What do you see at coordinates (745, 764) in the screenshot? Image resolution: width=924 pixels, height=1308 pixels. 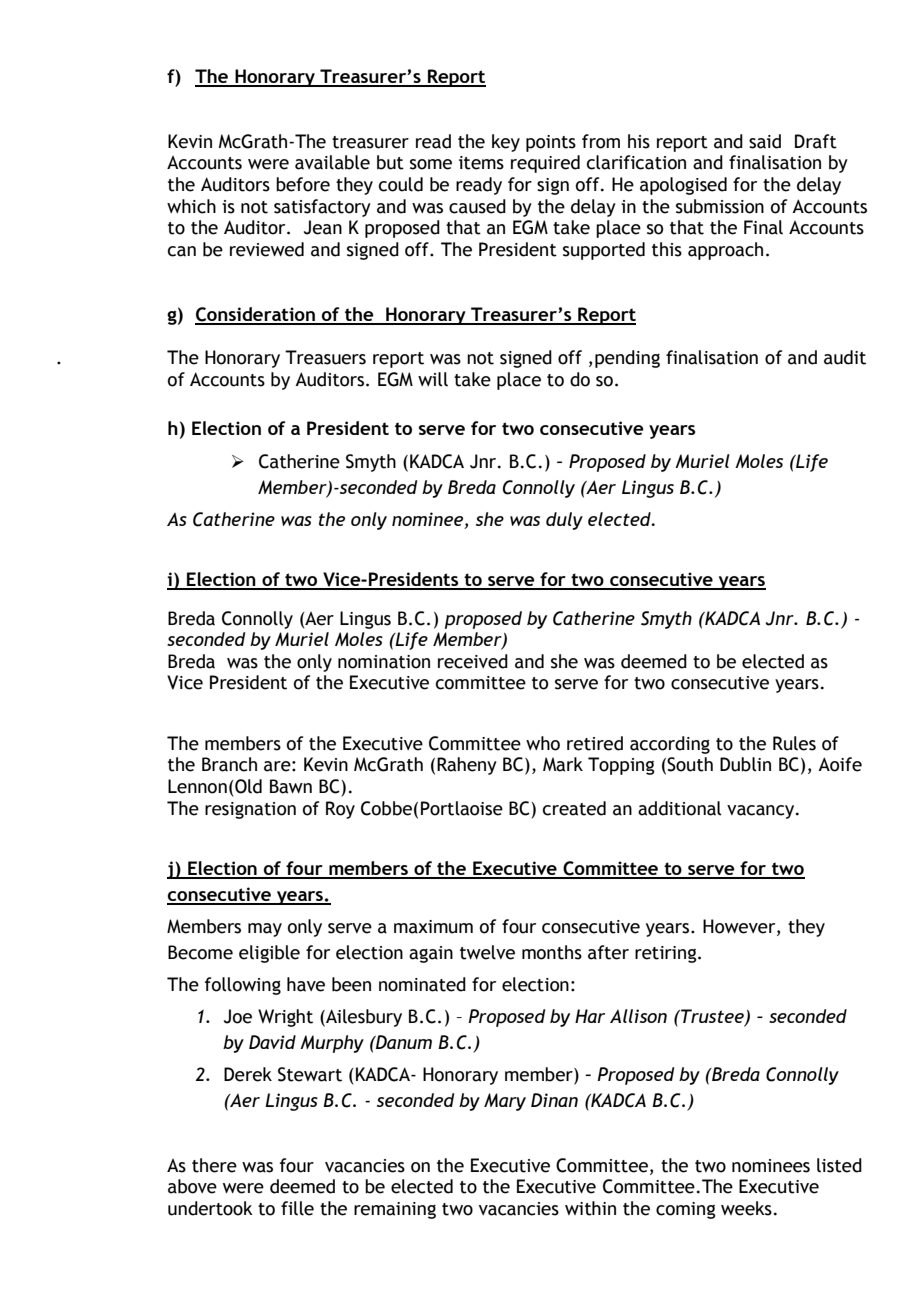 I see `Dublin` at bounding box center [745, 764].
